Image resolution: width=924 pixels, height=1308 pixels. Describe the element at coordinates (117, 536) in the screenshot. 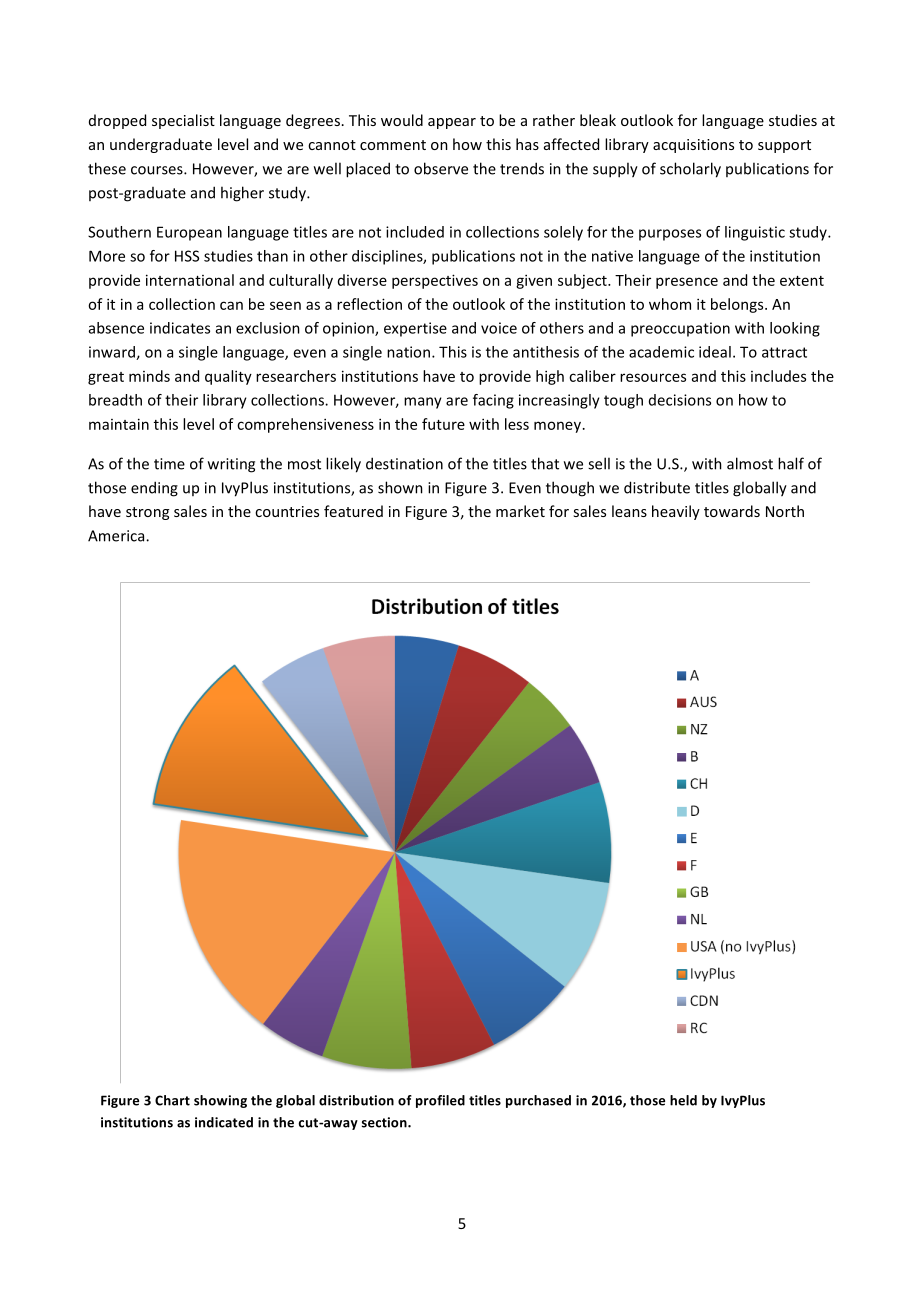

I see `America` at that location.
